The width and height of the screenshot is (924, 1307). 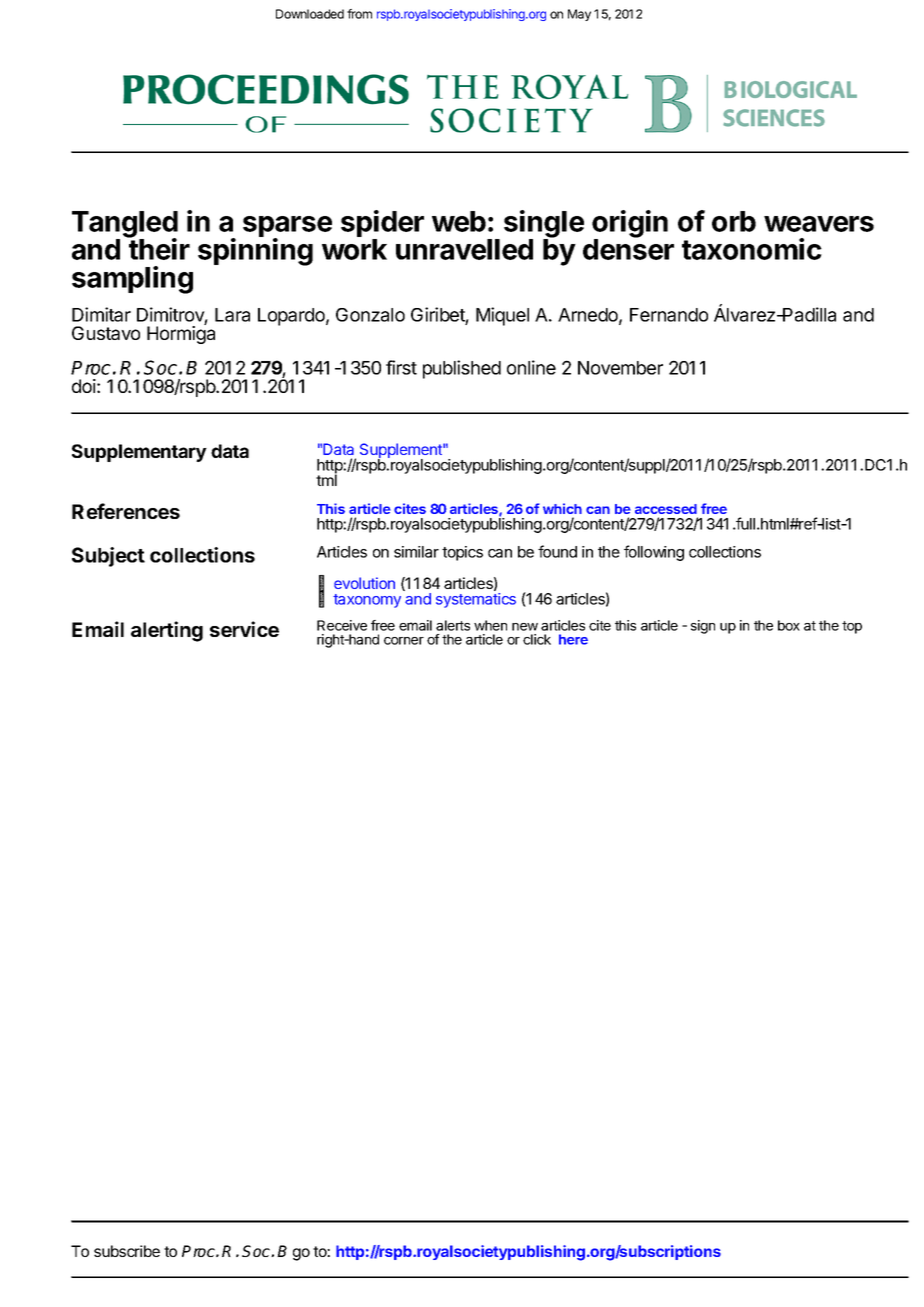 What do you see at coordinates (703, 627) in the screenshot?
I see `sign` at bounding box center [703, 627].
